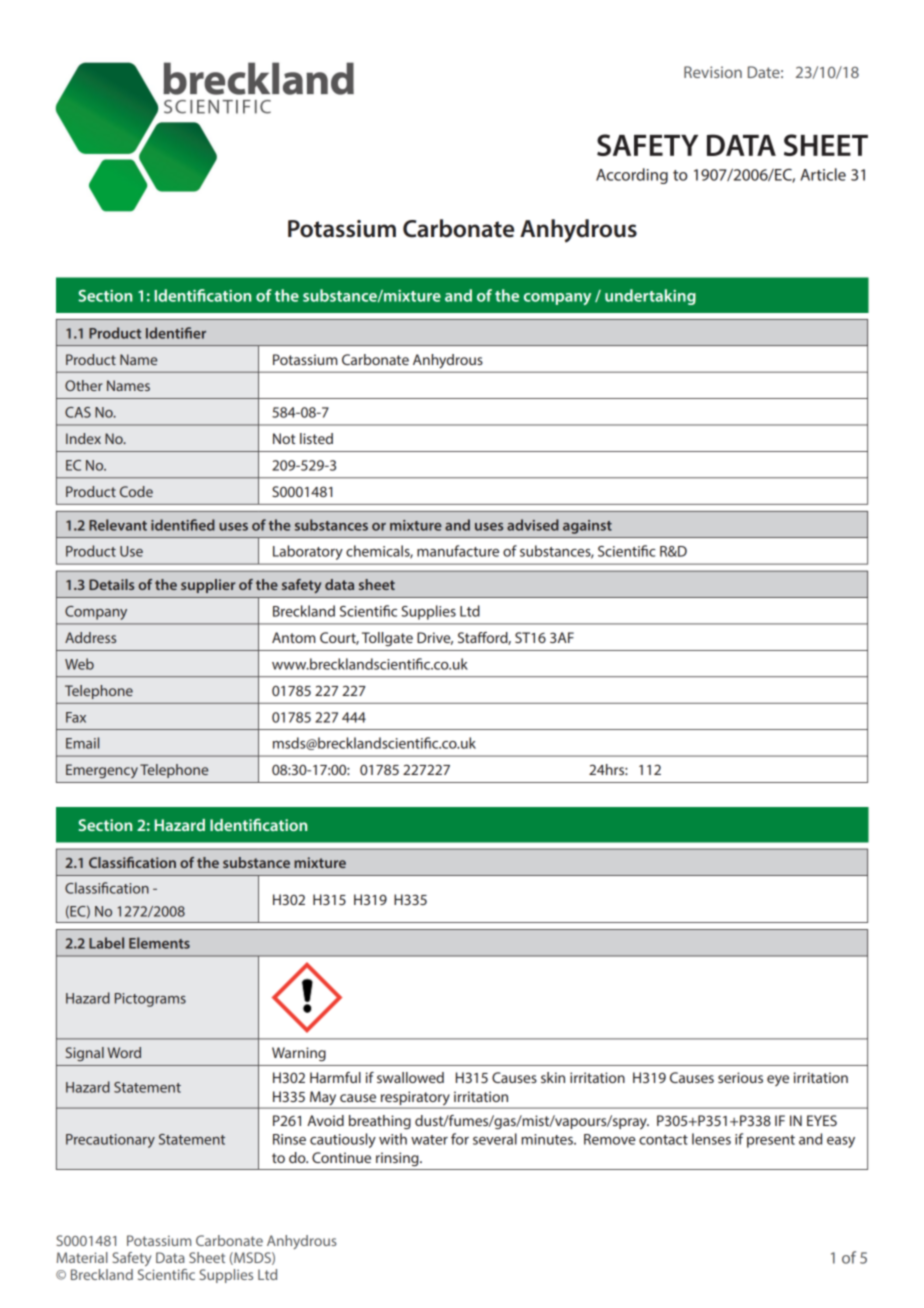 The height and width of the page is (1308, 924). What do you see at coordinates (398, 1159) in the page?
I see `rinsing` at bounding box center [398, 1159].
